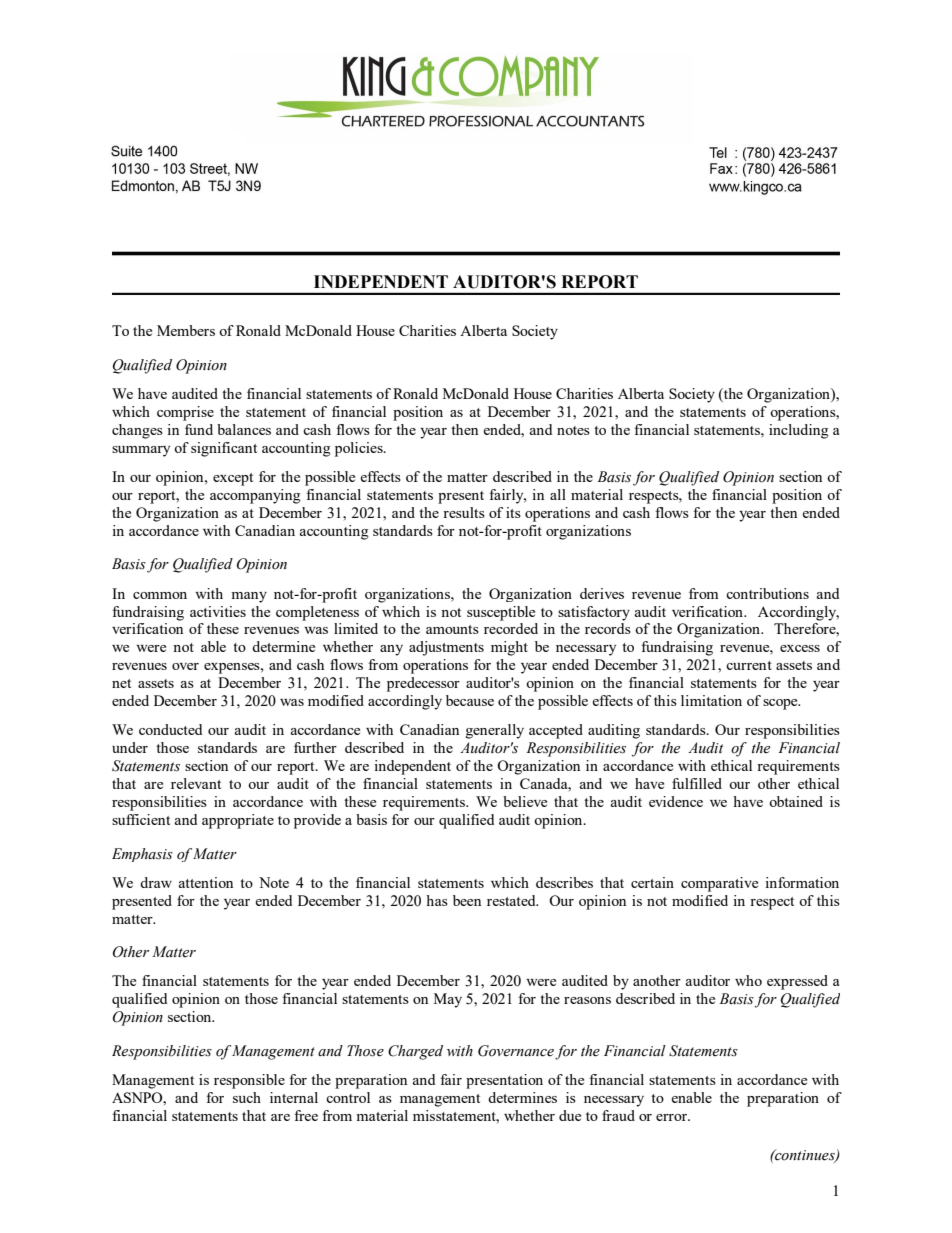 This screenshot has height=1233, width=952. Describe the element at coordinates (247, 1097) in the screenshot. I see `such` at that location.
